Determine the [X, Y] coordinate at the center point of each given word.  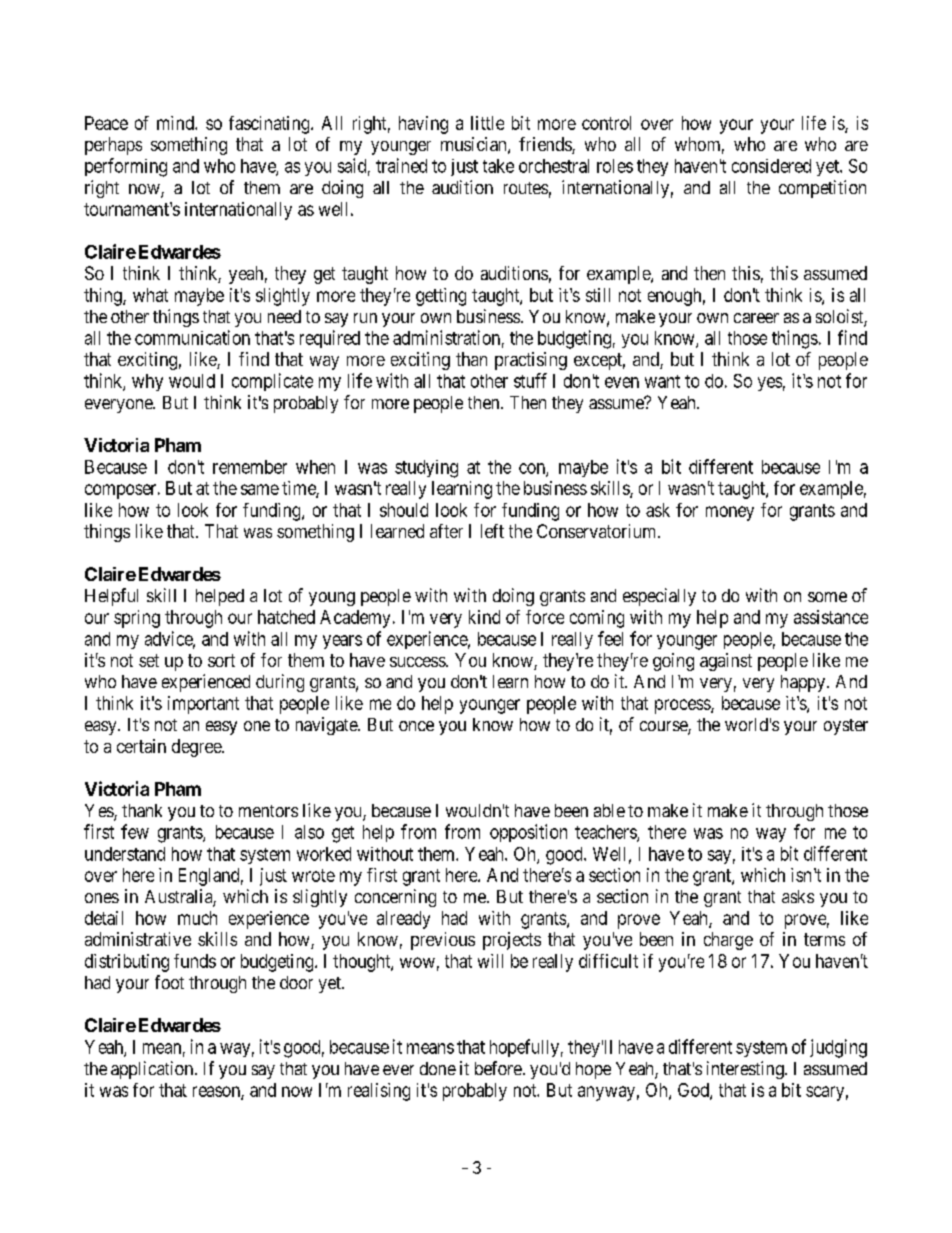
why [147, 382]
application [152, 1070]
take [498, 166]
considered [771, 166]
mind [176, 123]
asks [798, 896]
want [662, 381]
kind [484, 617]
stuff [530, 380]
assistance [831, 617]
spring [137, 619]
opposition [528, 833]
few [135, 831]
